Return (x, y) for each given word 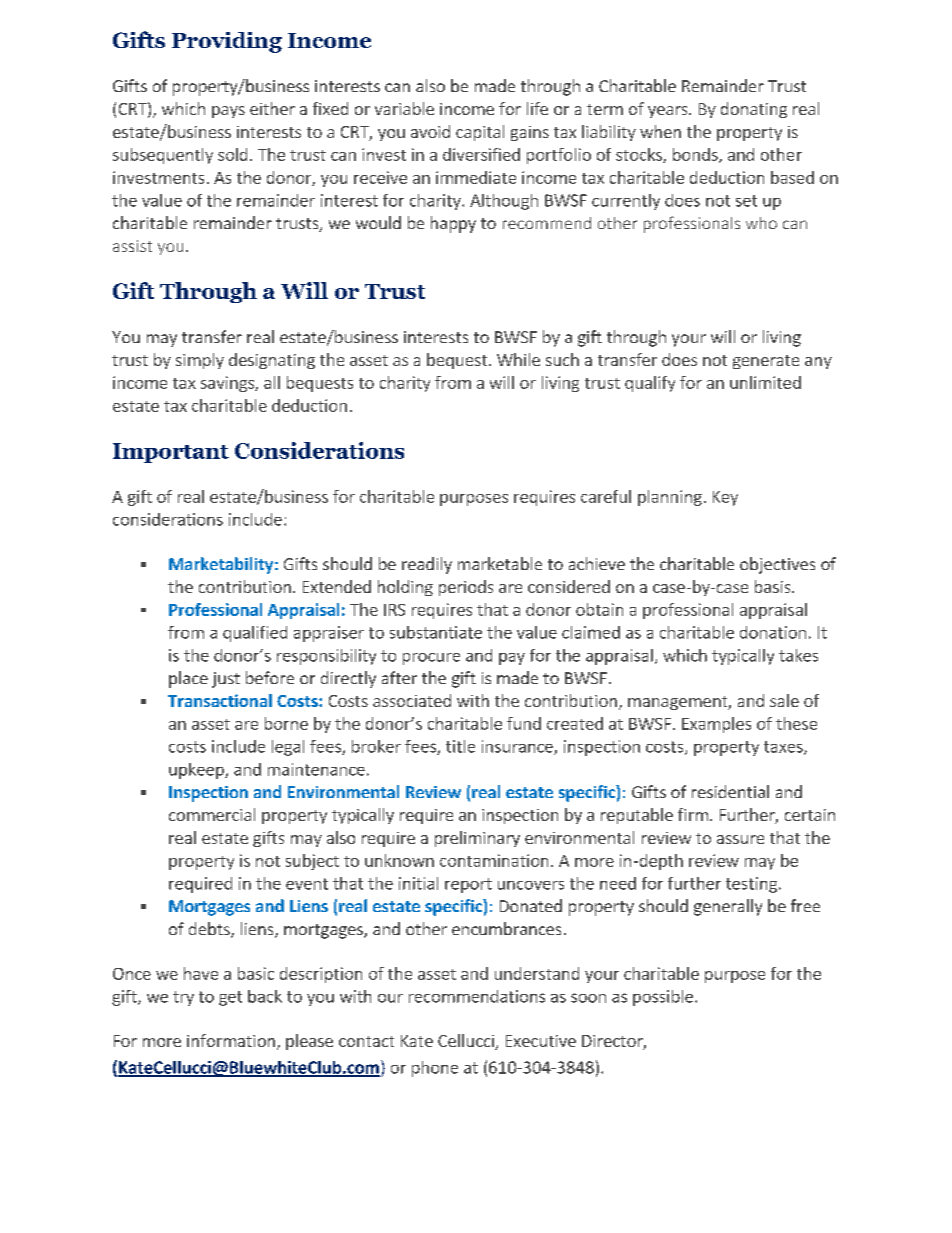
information (231, 1040)
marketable (500, 563)
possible (663, 998)
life (537, 108)
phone (435, 1069)
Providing (227, 42)
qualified (255, 634)
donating (754, 110)
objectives (777, 565)
